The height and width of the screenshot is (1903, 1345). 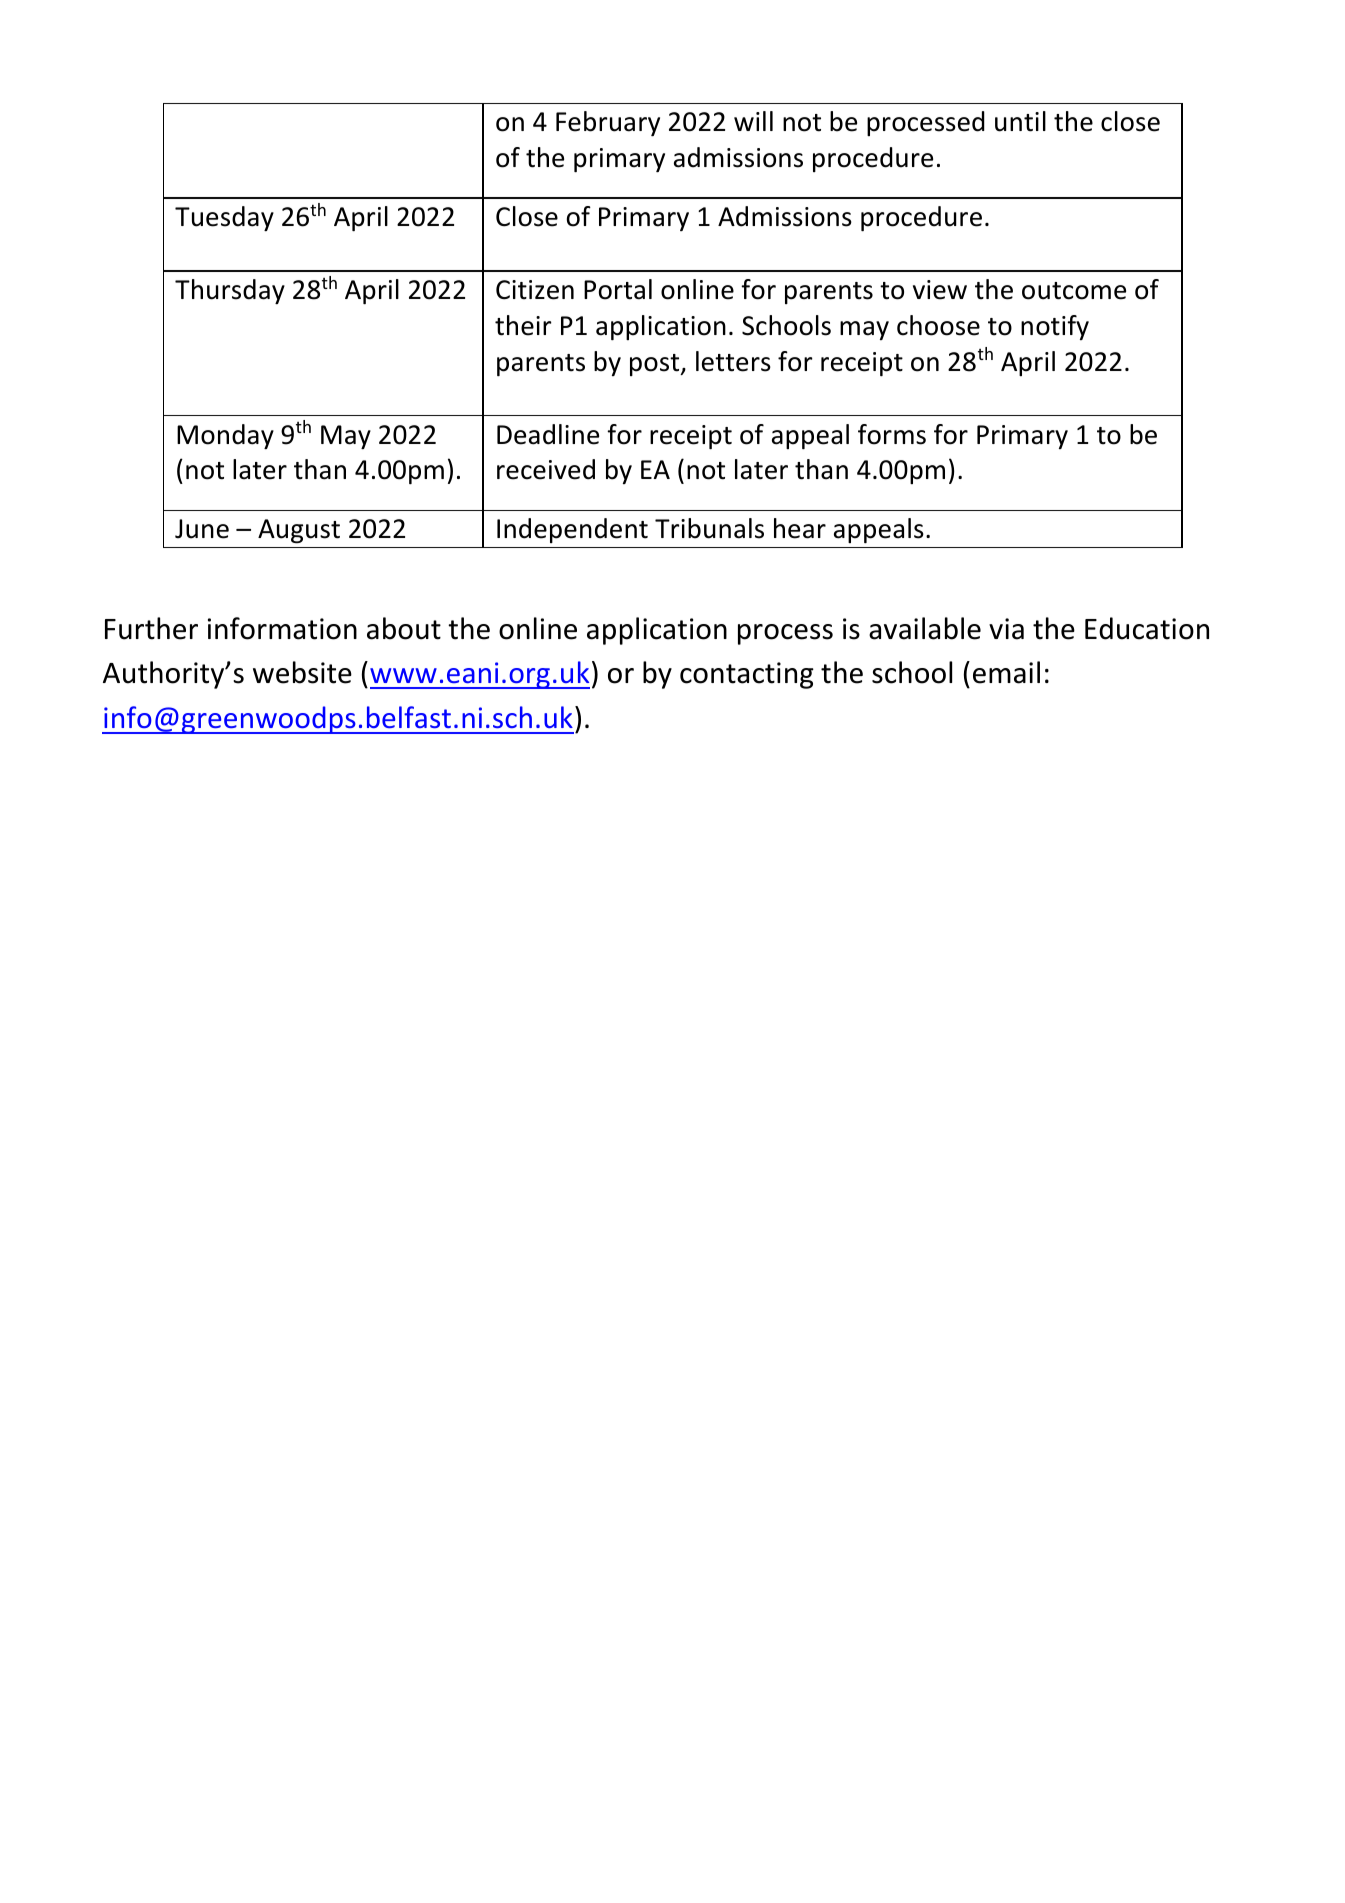 I want to click on Portal, so click(x=618, y=289).
